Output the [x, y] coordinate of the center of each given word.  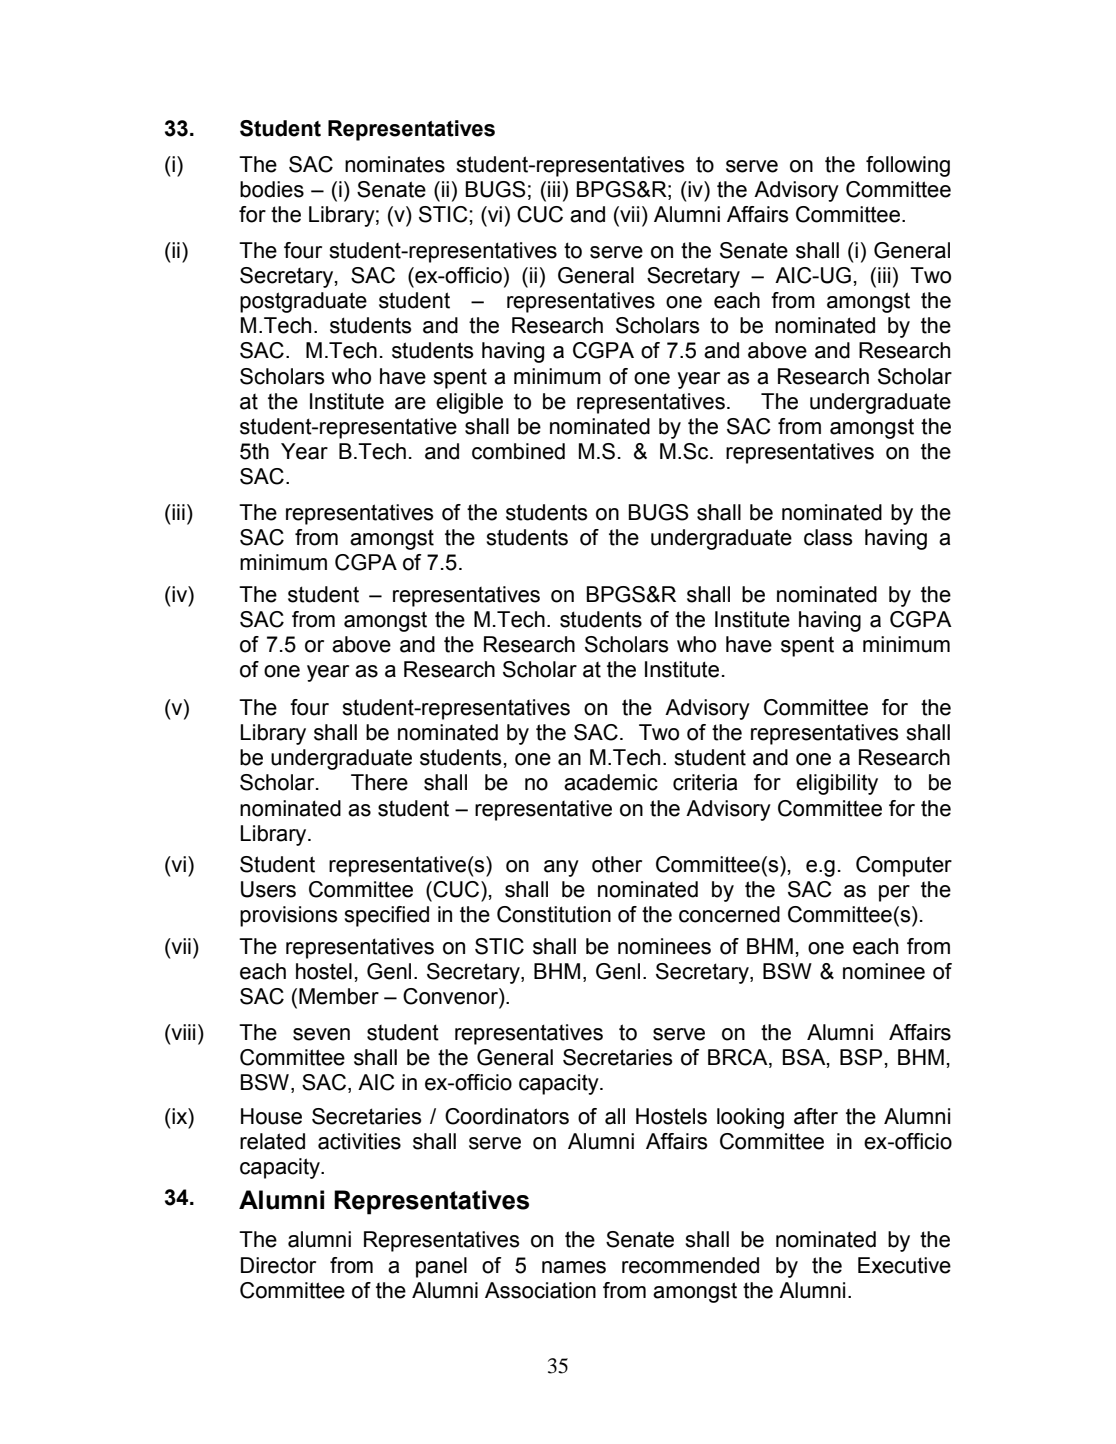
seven [321, 1034]
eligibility [837, 784]
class [828, 537]
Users [268, 889]
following [908, 166]
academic [611, 782]
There [379, 782]
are [410, 403]
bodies [272, 189]
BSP [861, 1057]
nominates [395, 164]
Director [278, 1265]
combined [518, 451]
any [561, 868]
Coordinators [507, 1116]
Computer [904, 866]
